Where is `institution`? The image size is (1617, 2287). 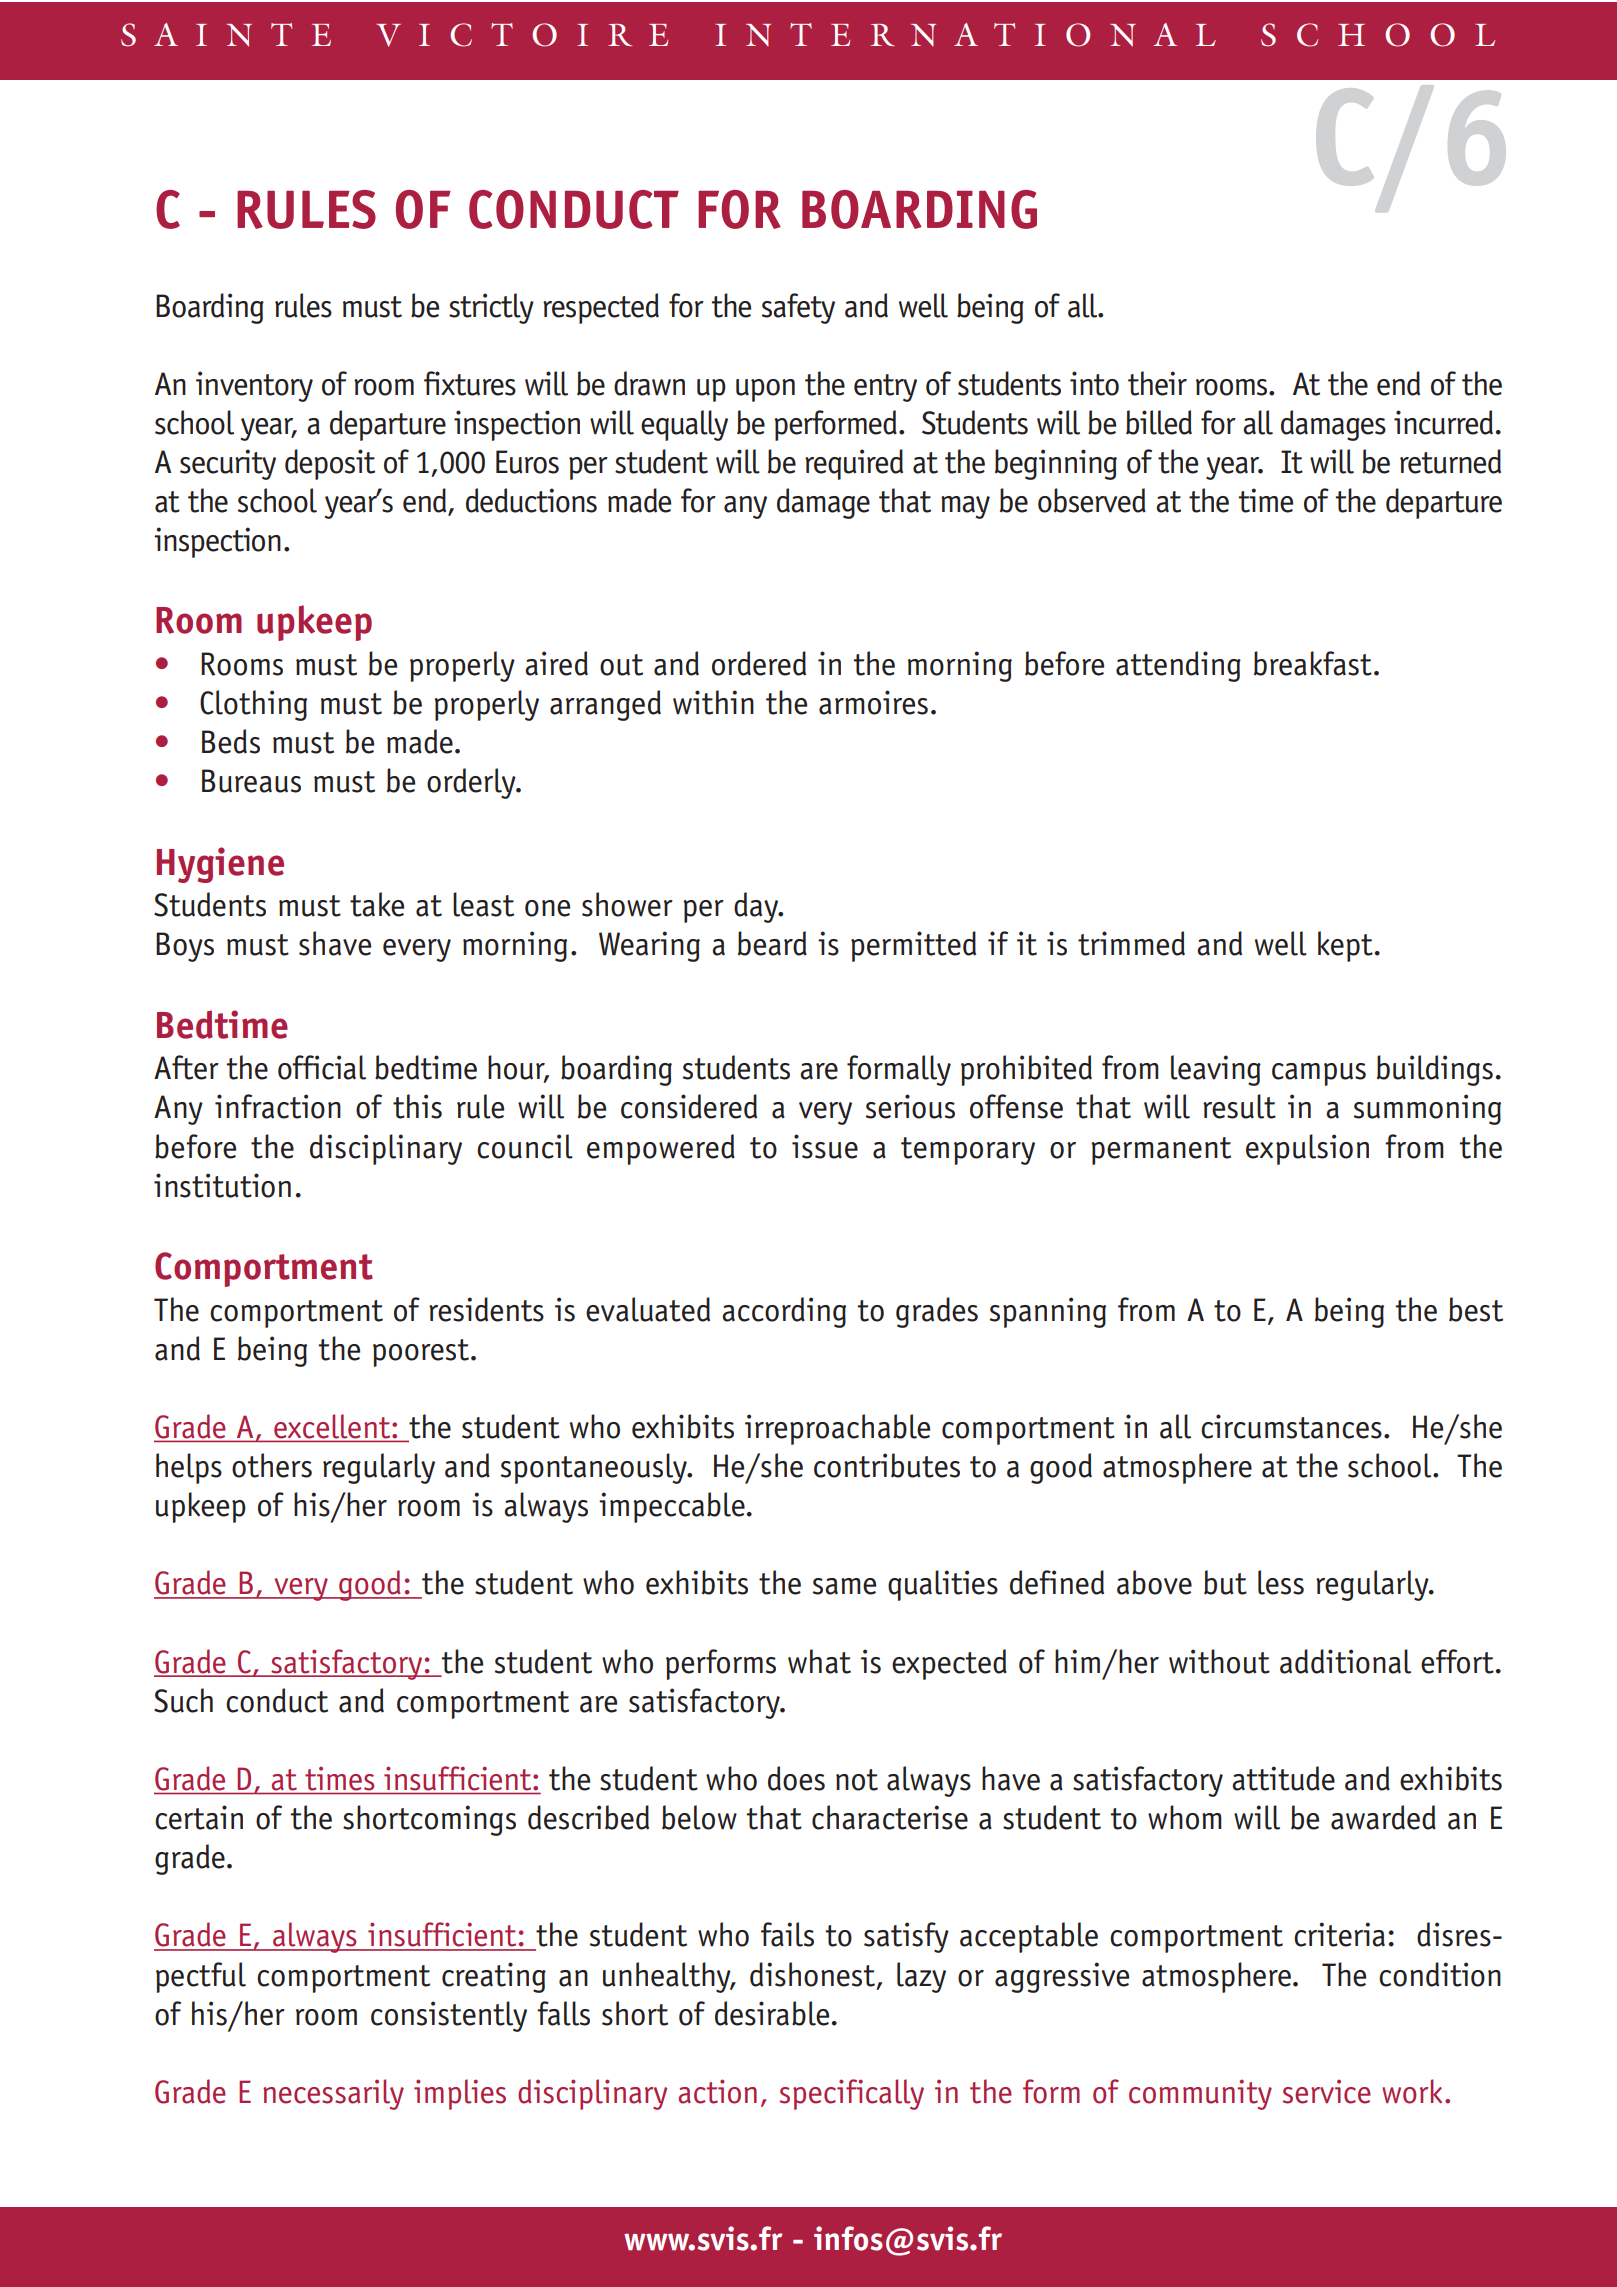
institution is located at coordinates (222, 1185).
